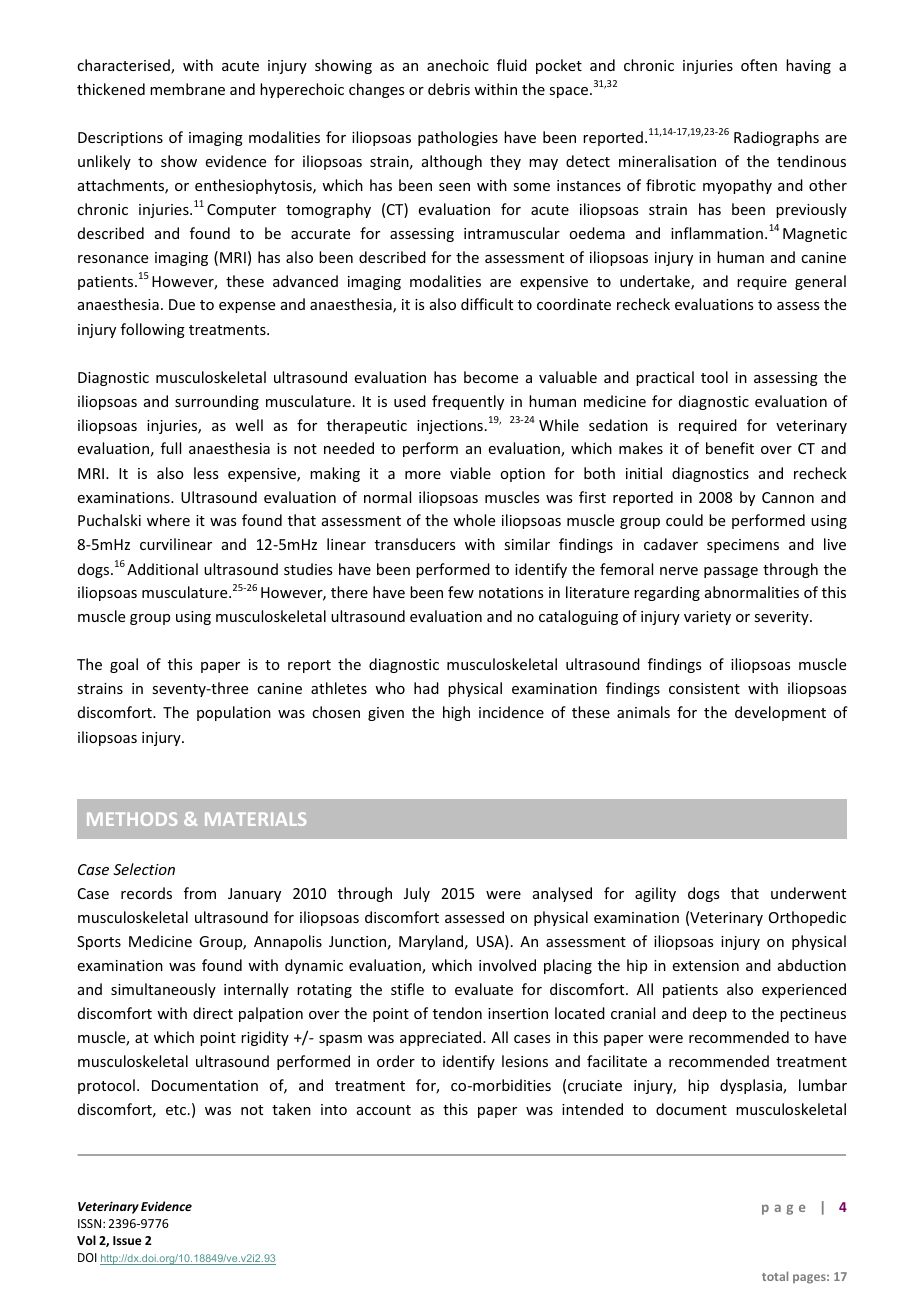  Describe the element at coordinates (187, 89) in the image. I see `membrane` at that location.
